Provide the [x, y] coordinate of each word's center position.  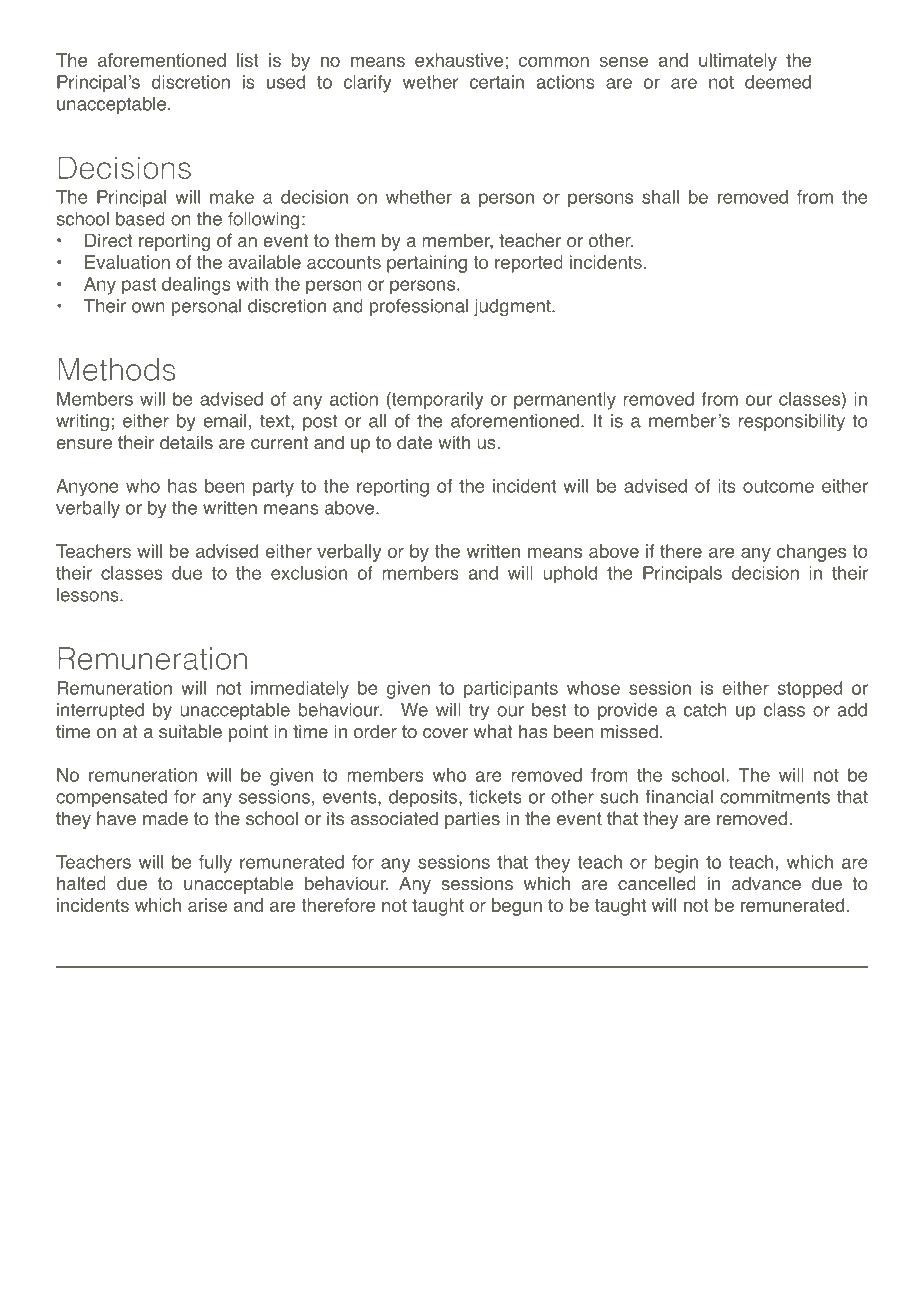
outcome [778, 486]
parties [472, 820]
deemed [778, 82]
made [165, 818]
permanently [565, 401]
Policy [271, 1232]
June [476, 1231]
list [247, 60]
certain [497, 82]
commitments [775, 797]
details [186, 442]
